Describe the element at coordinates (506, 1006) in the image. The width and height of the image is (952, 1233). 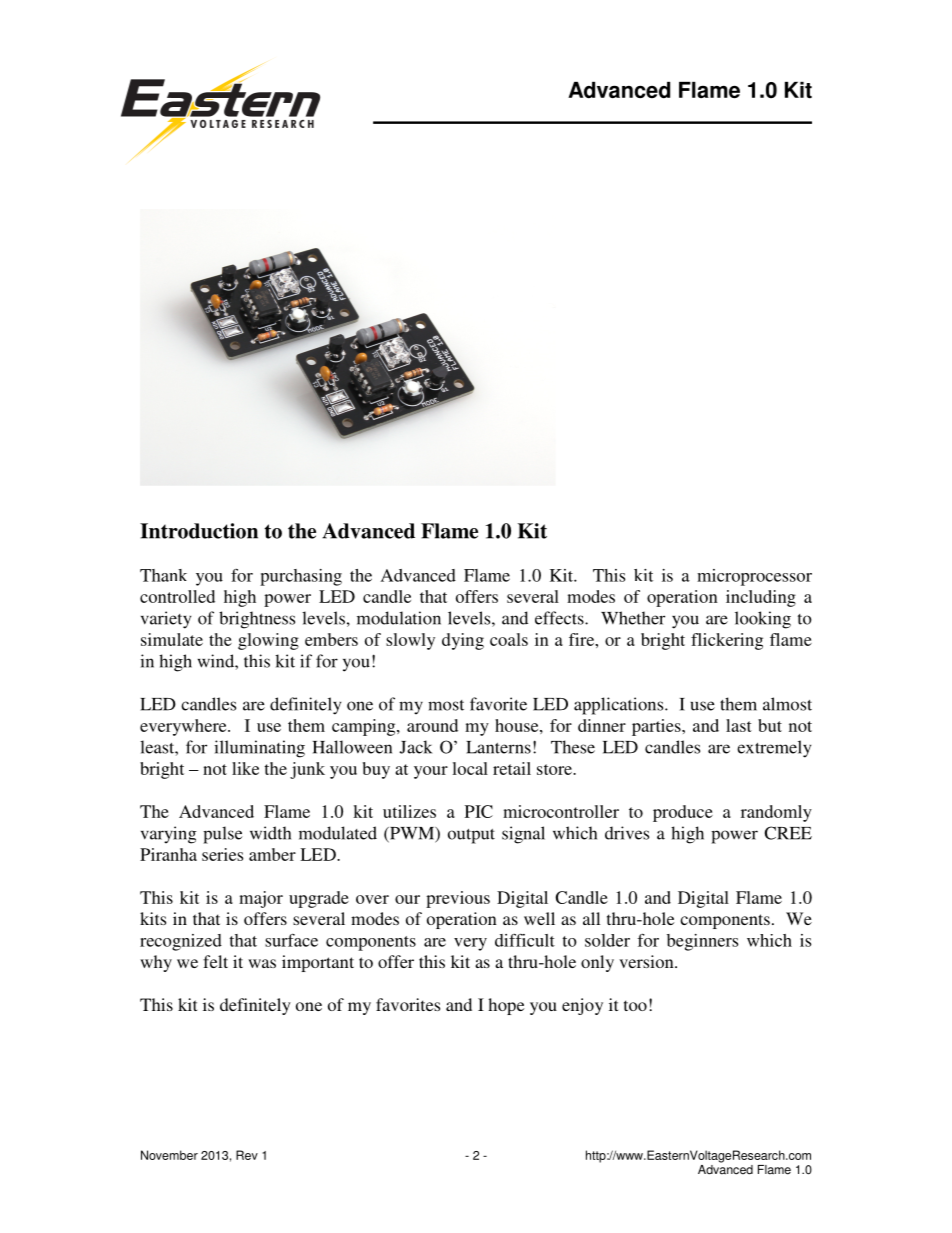
I see `hope` at that location.
